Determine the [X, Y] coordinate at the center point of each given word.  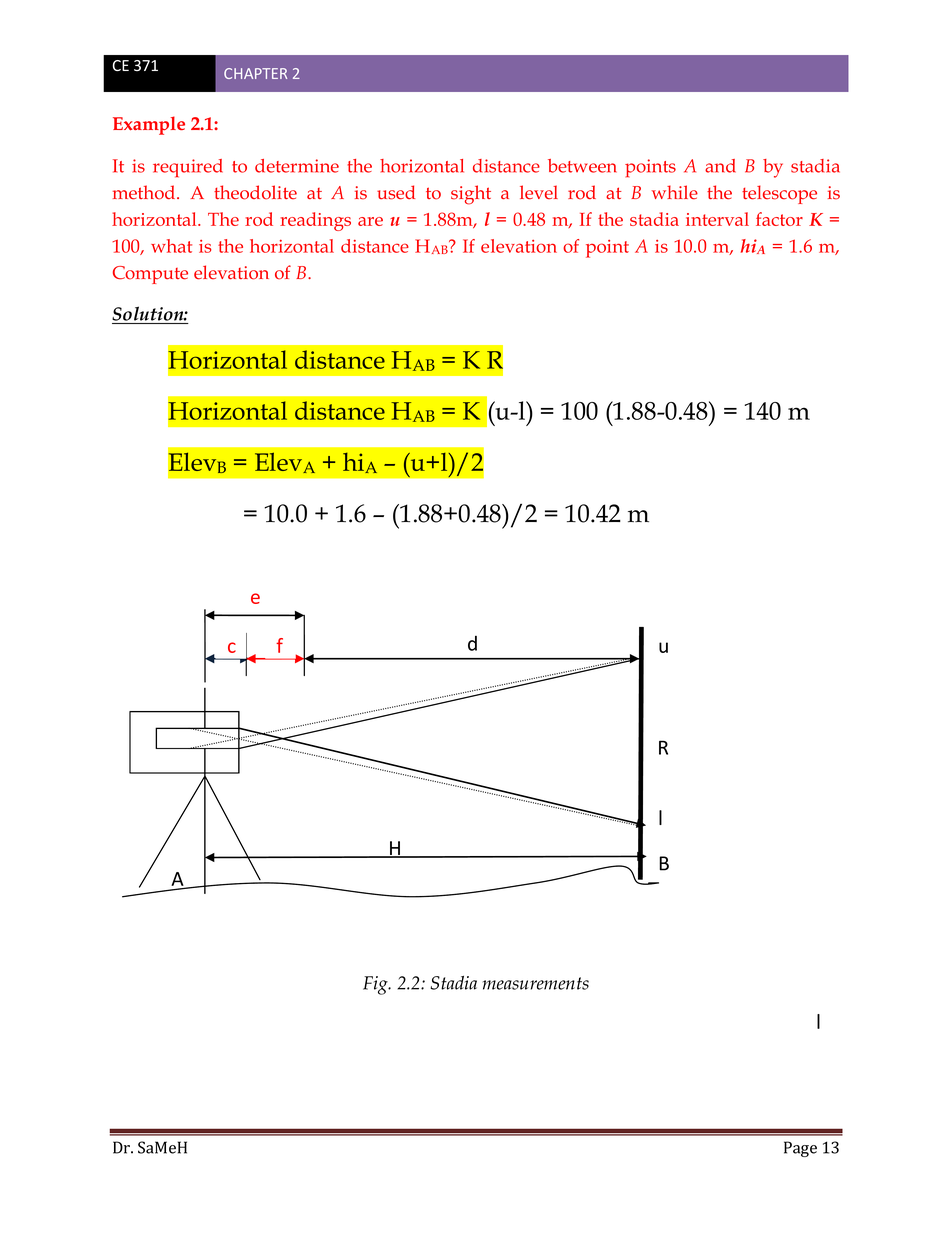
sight [471, 195]
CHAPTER [255, 73]
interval [717, 219]
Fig [376, 985]
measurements [536, 983]
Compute [150, 275]
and [720, 166]
